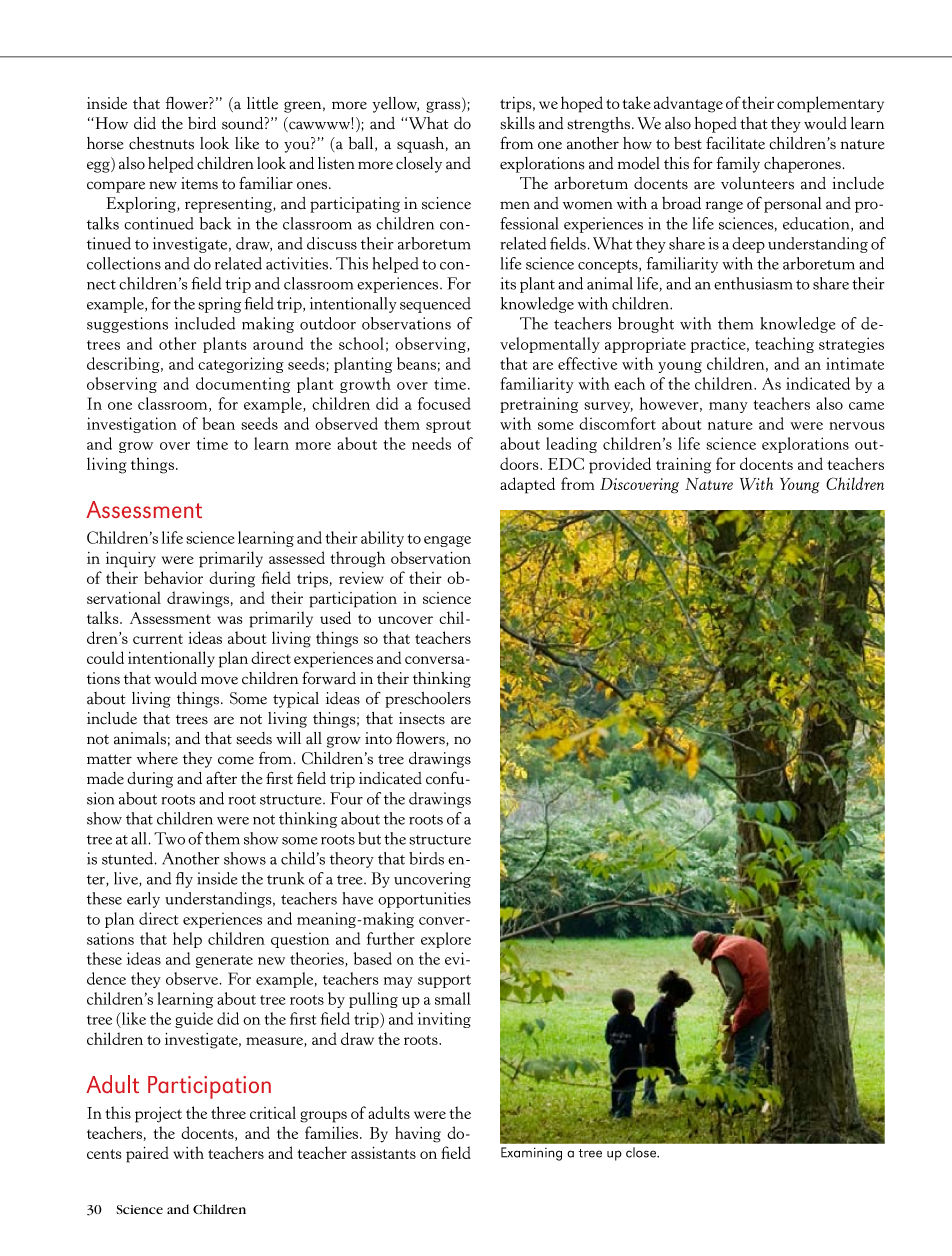 The height and width of the image is (1256, 952). I want to click on project, so click(158, 1115).
